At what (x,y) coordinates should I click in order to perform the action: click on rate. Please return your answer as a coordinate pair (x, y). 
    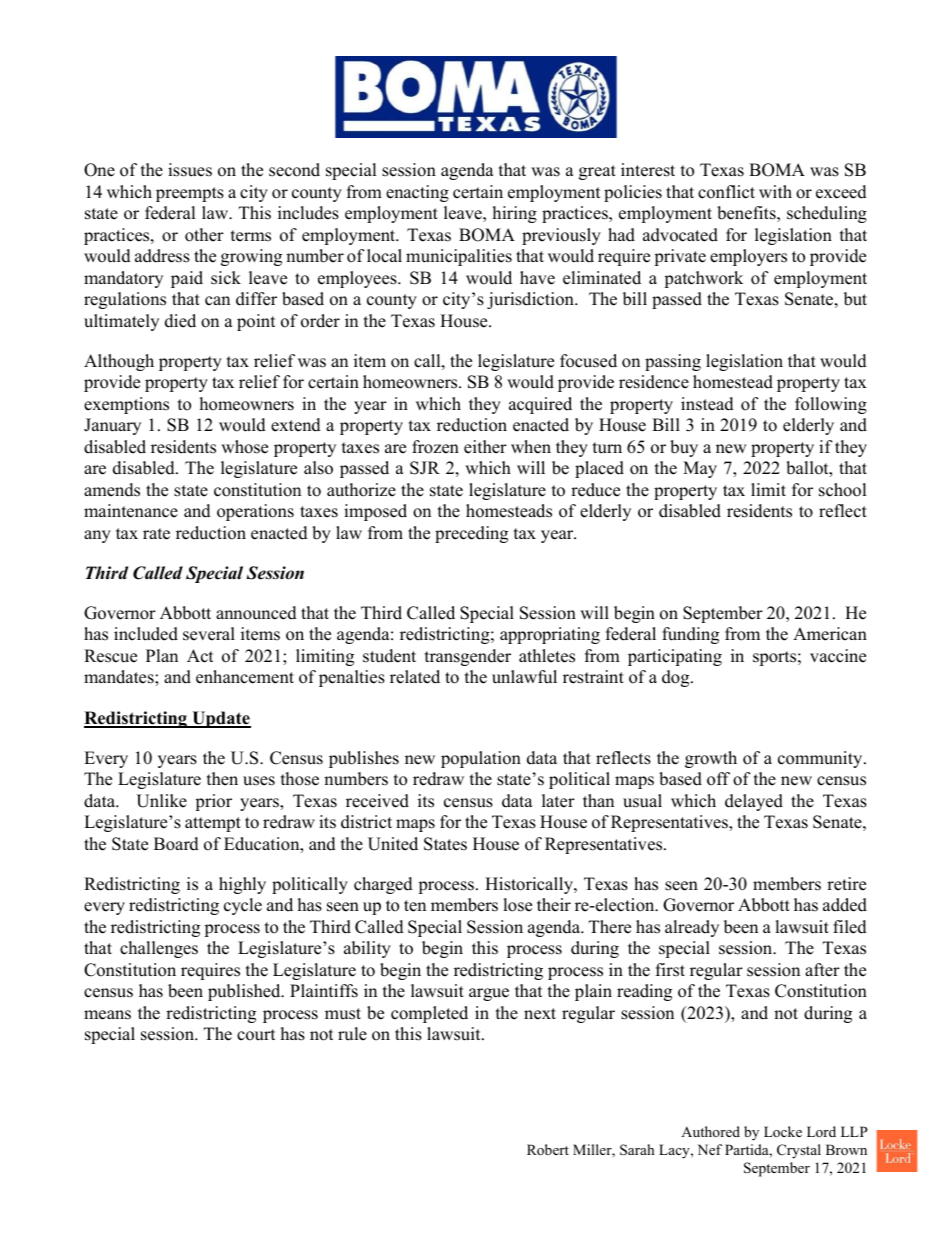
    Looking at the image, I should click on (156, 534).
